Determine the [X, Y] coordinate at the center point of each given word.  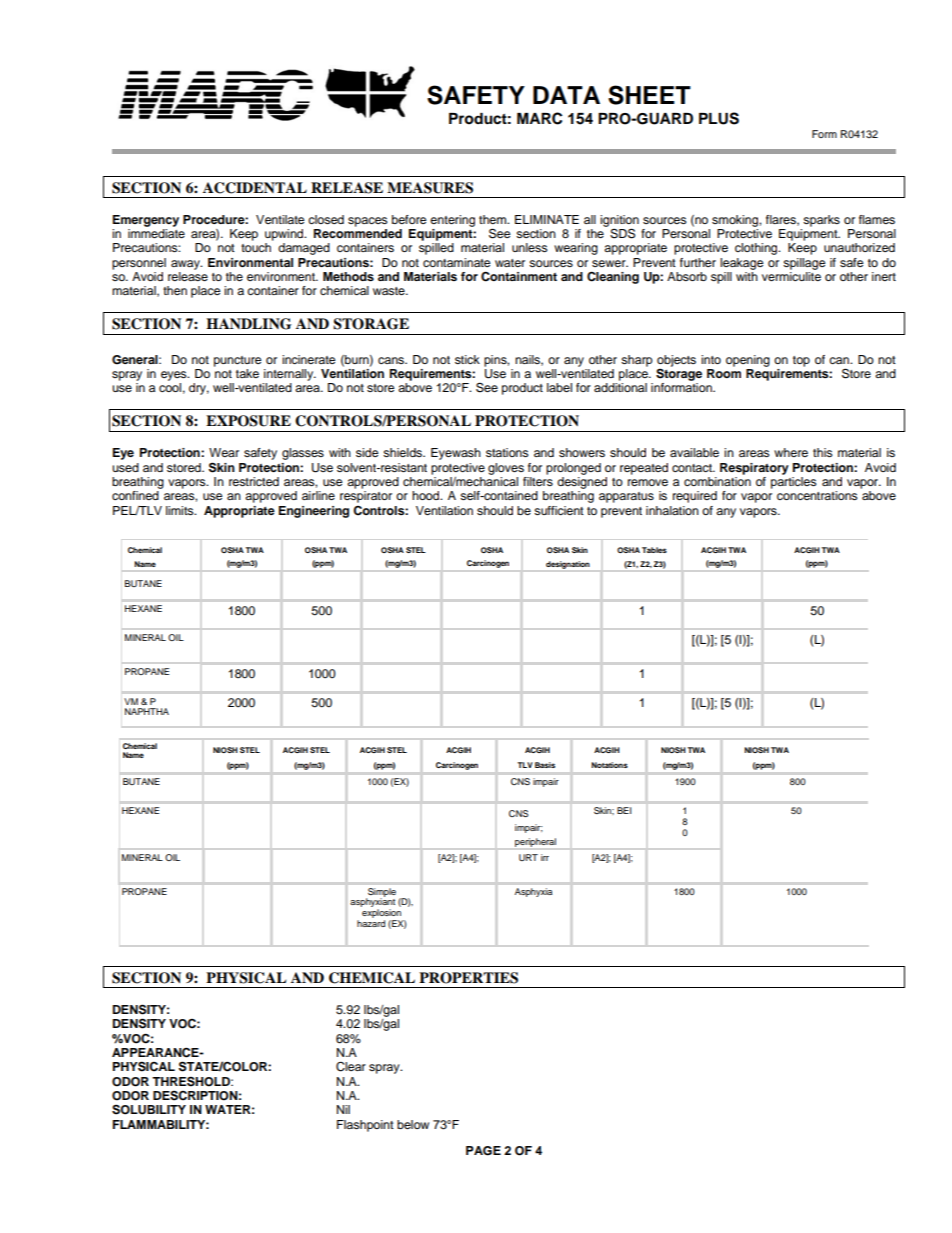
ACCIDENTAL [255, 188]
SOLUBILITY [149, 1109]
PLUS [719, 118]
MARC [539, 118]
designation [568, 565]
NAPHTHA [147, 711]
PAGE [483, 1151]
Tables [654, 550]
